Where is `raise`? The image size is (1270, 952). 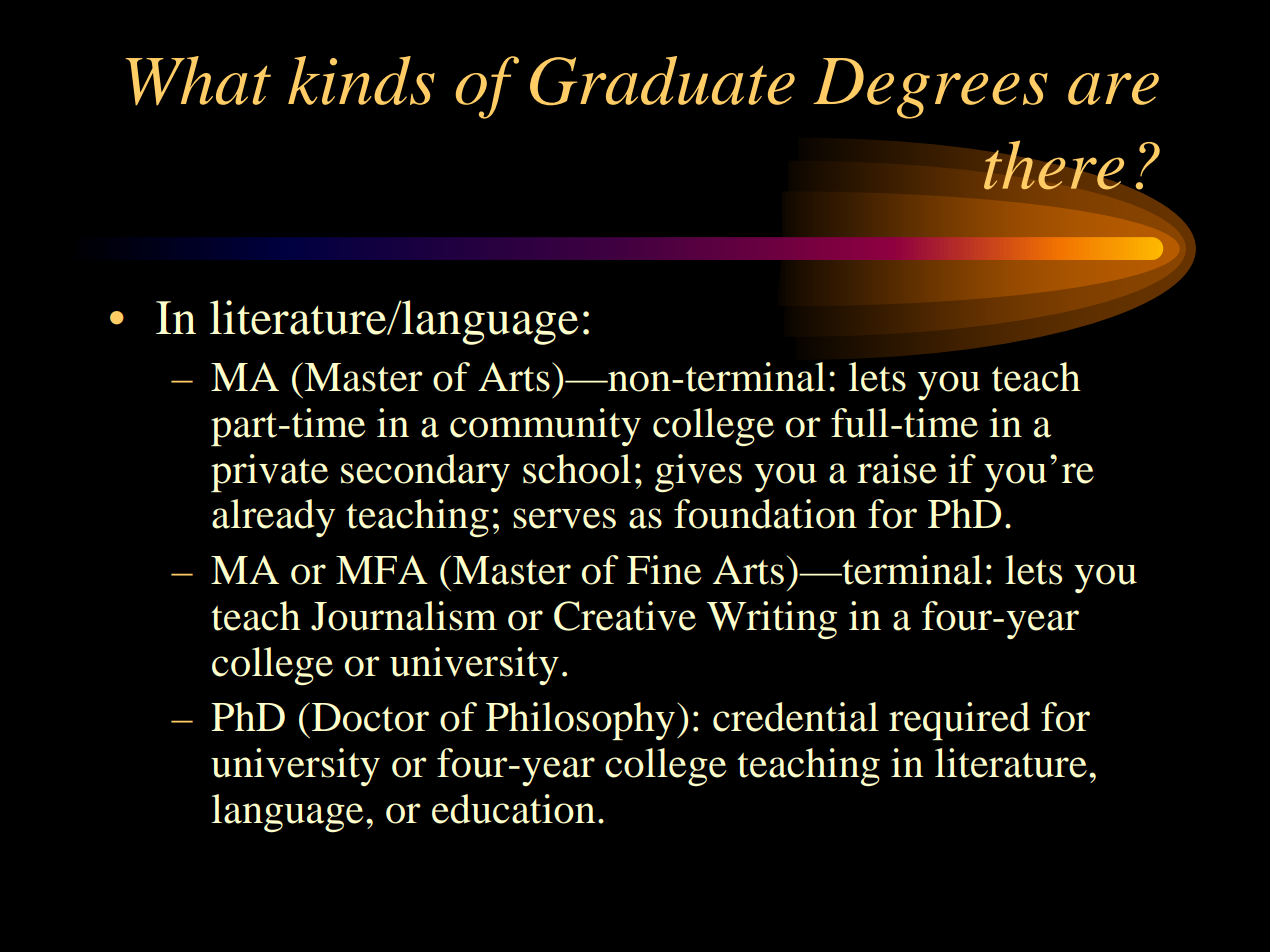 raise is located at coordinates (897, 469).
